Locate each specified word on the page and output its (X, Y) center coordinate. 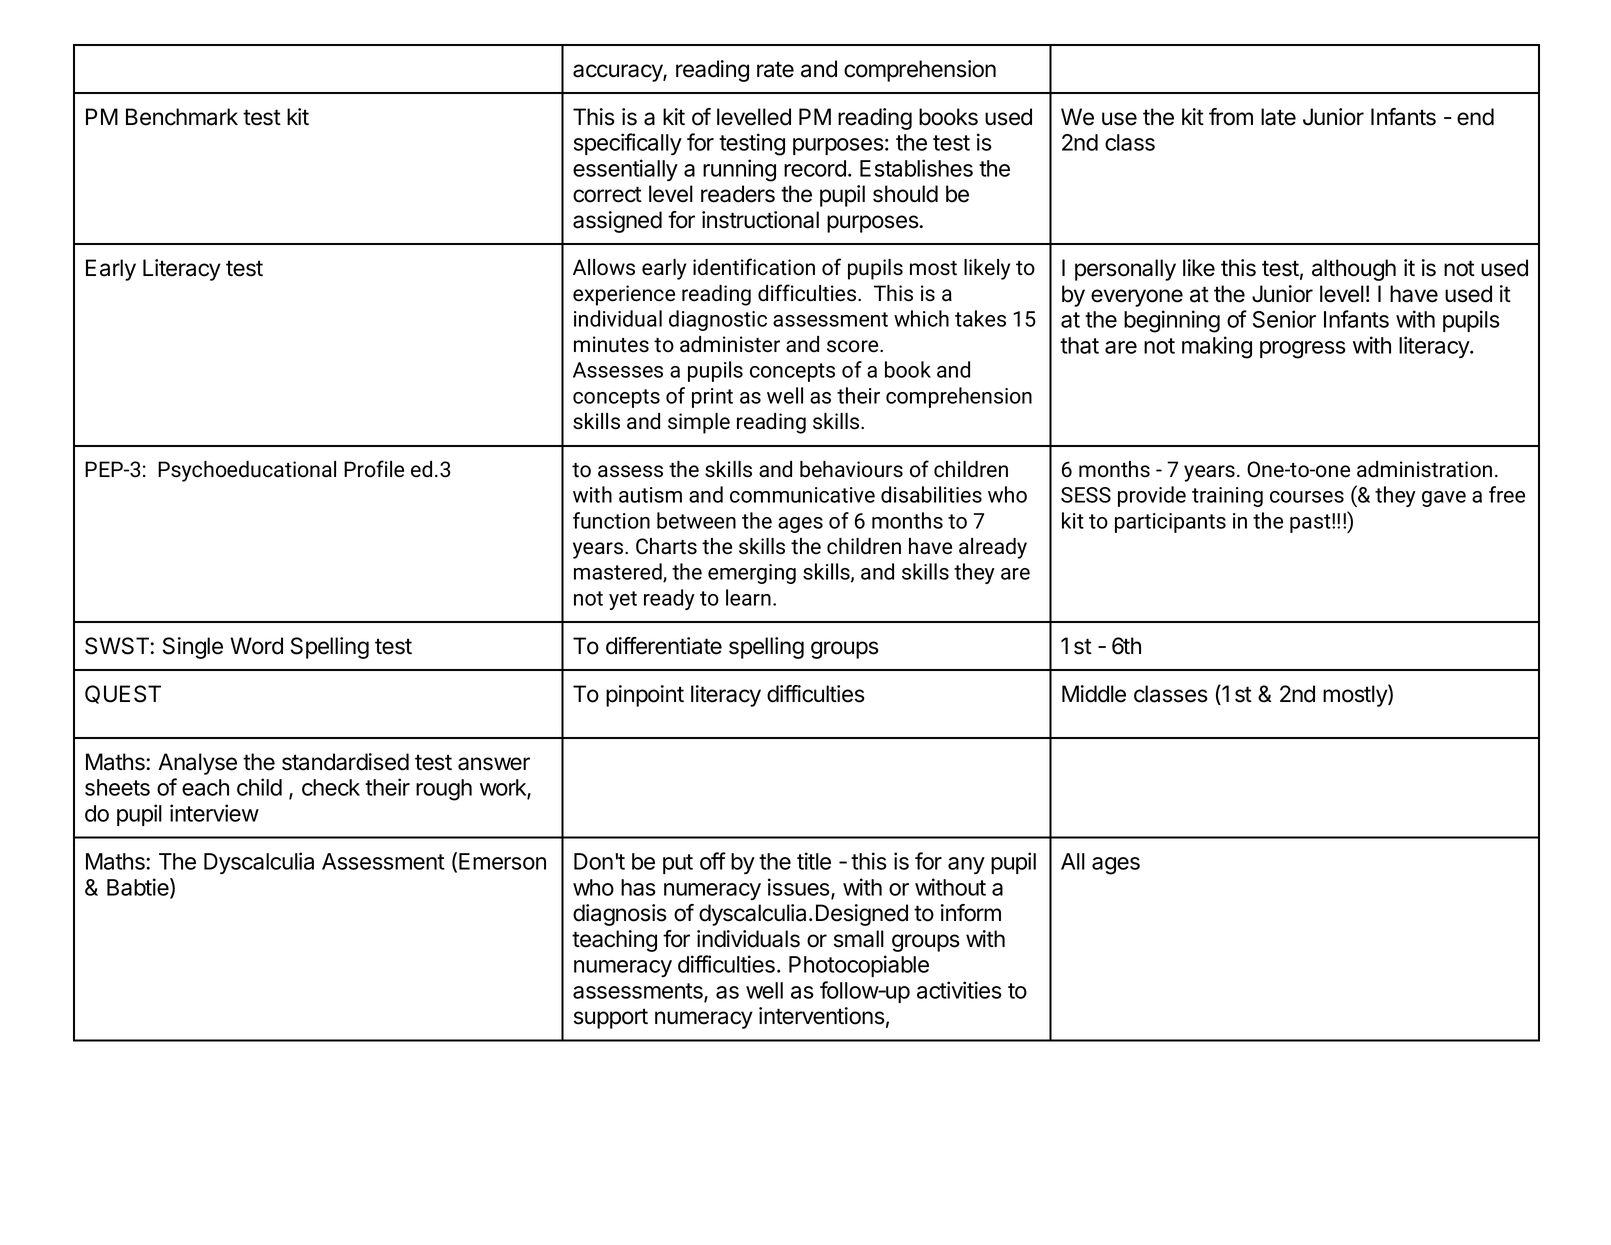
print (712, 398)
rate (775, 69)
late (1278, 117)
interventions (822, 1016)
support (611, 1018)
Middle (1094, 694)
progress (1303, 350)
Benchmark (182, 117)
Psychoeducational (247, 471)
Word (256, 646)
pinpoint (645, 696)
